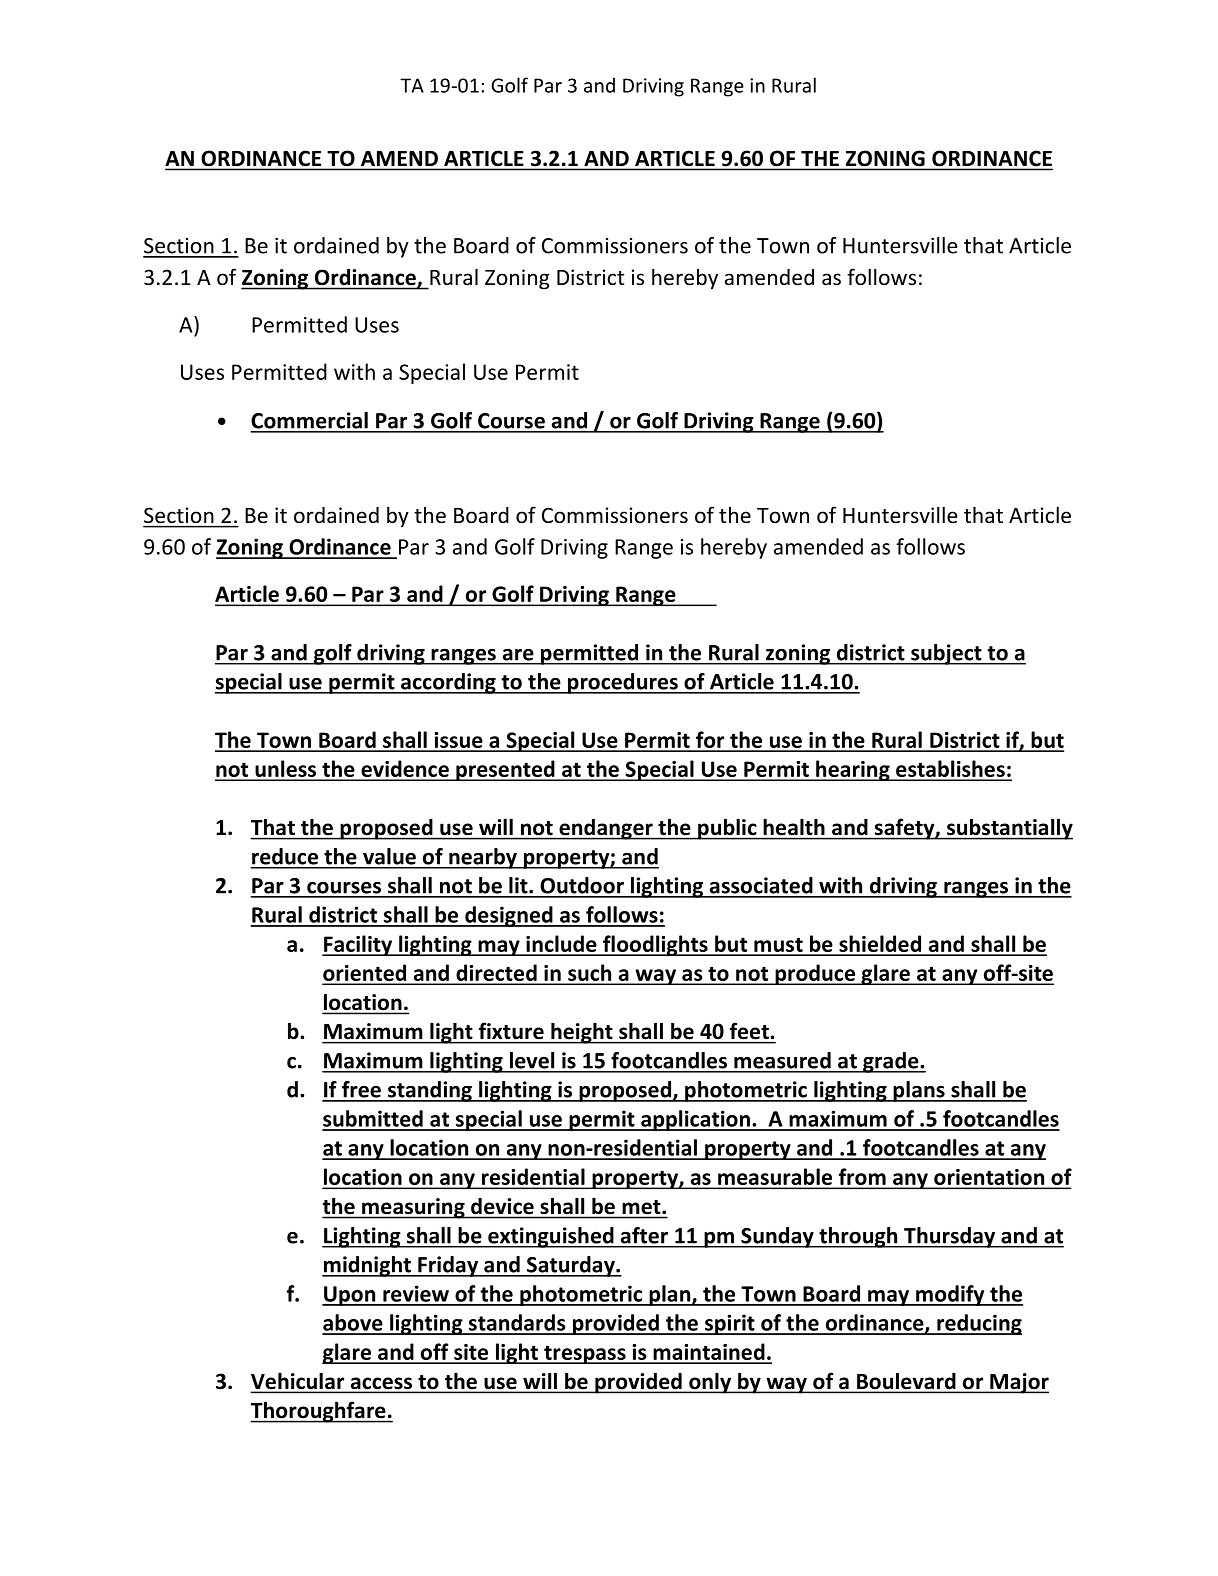  What do you see at coordinates (381, 1384) in the screenshot?
I see `access` at bounding box center [381, 1384].
